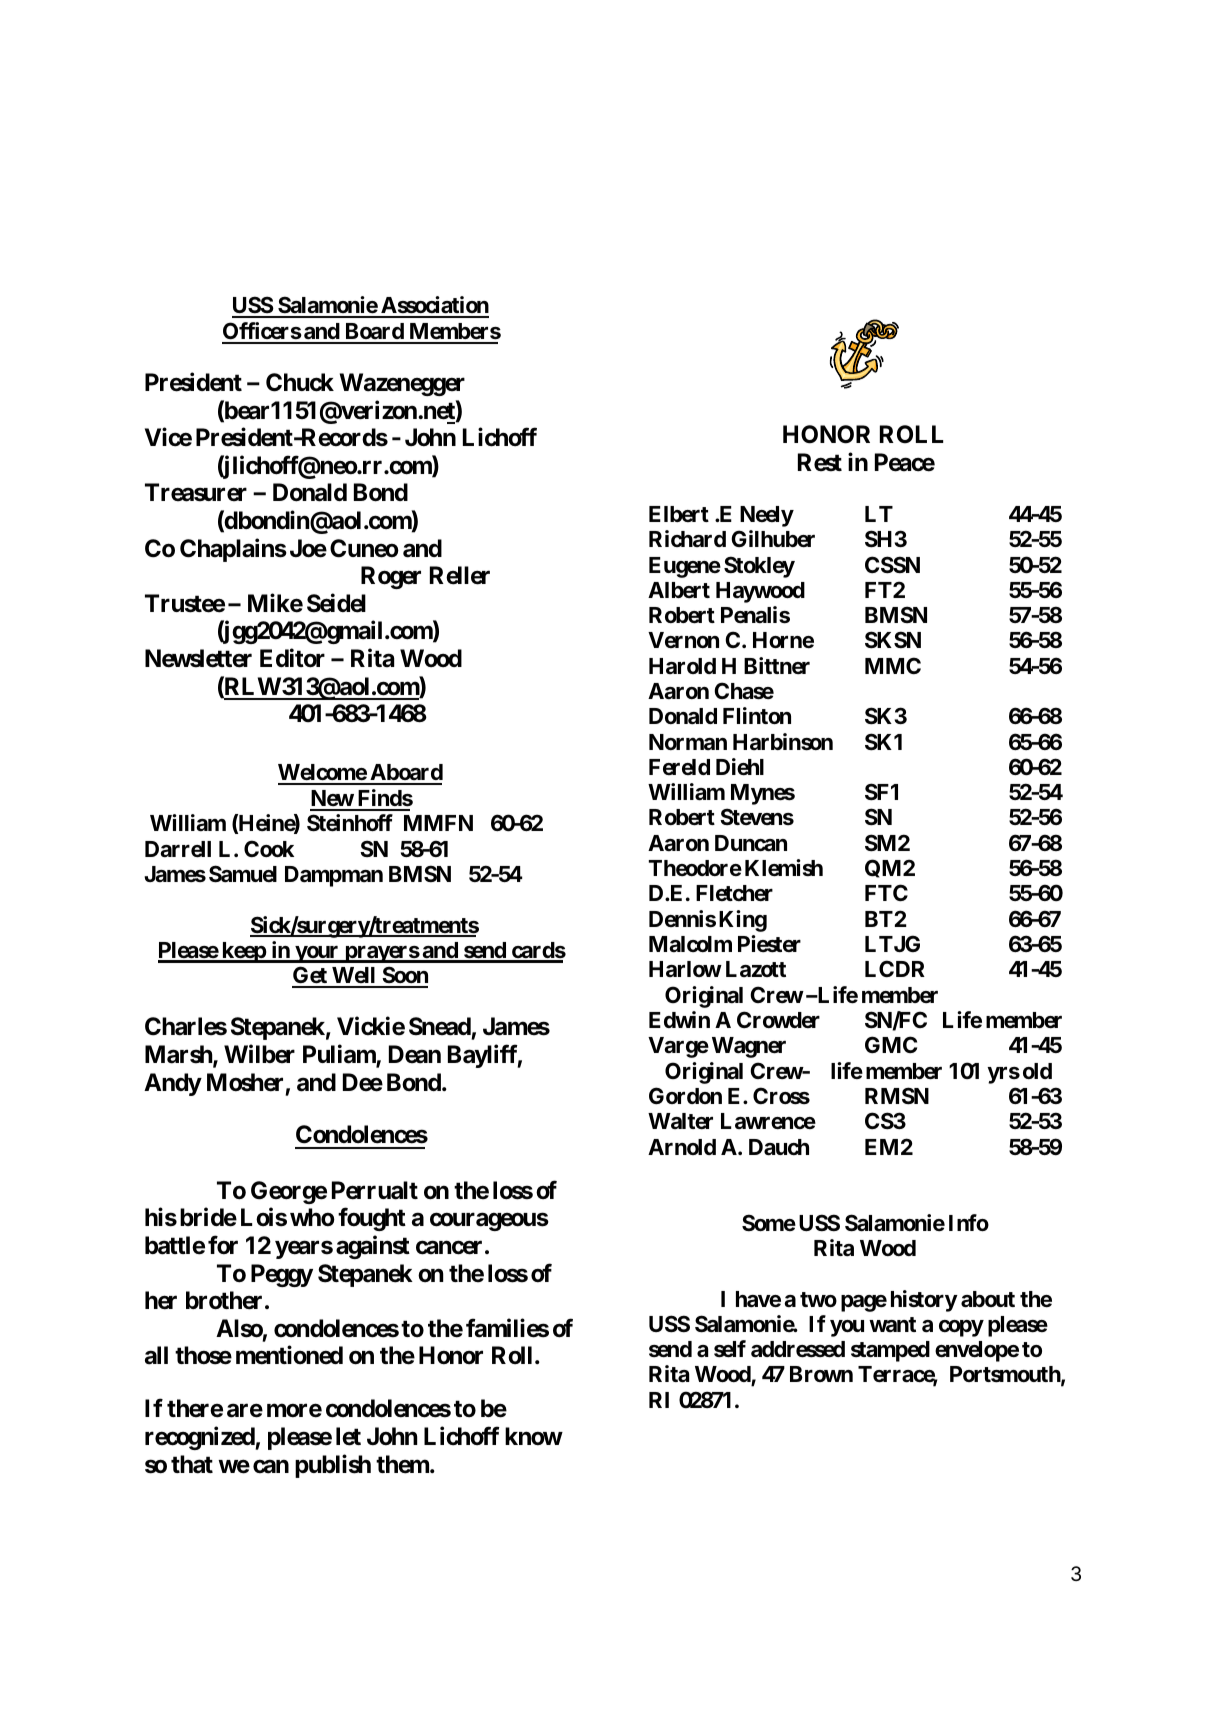 The image size is (1223, 1731). What do you see at coordinates (820, 462) in the screenshot?
I see `Rest` at bounding box center [820, 462].
